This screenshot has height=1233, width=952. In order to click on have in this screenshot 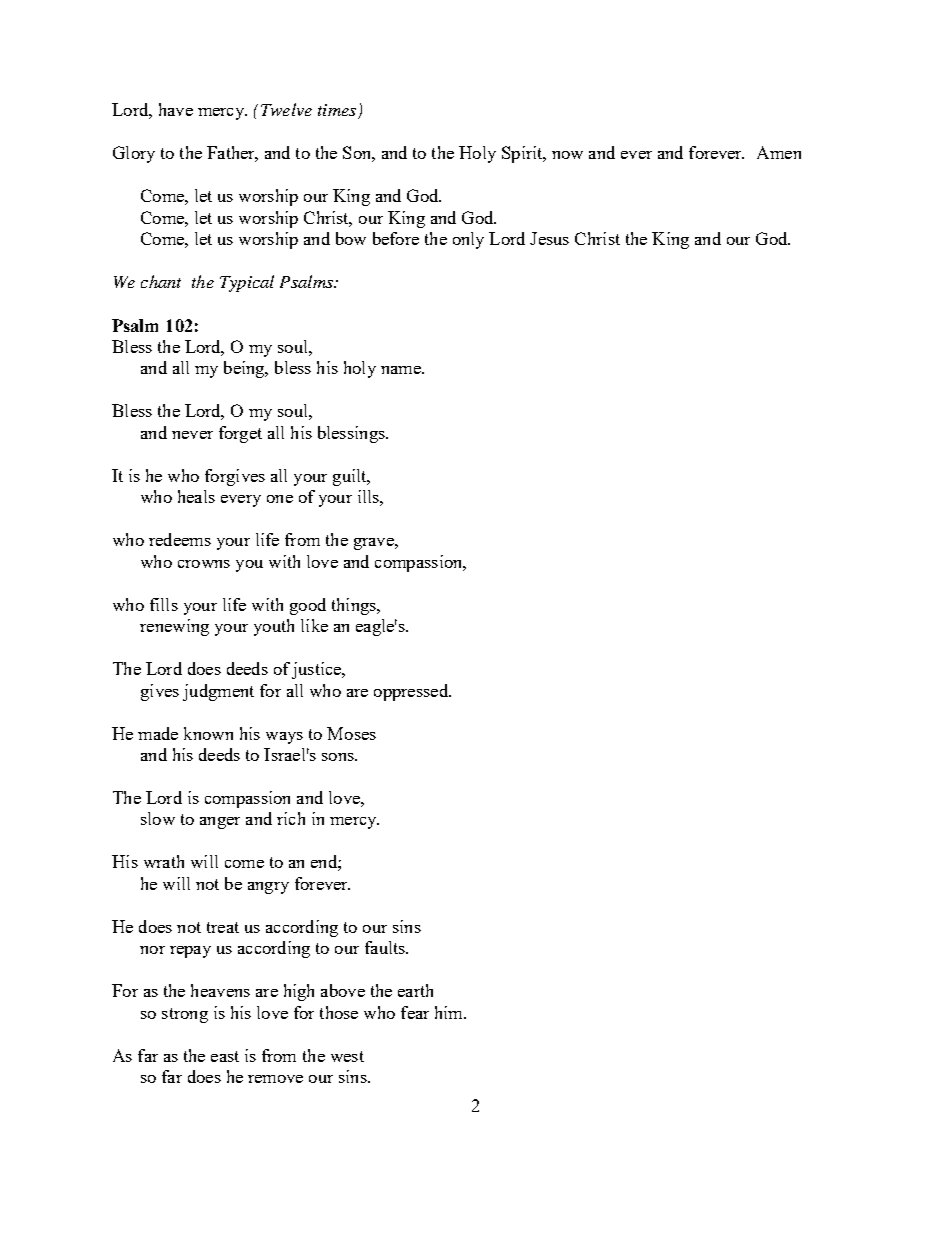, I will do `click(176, 109)`.
